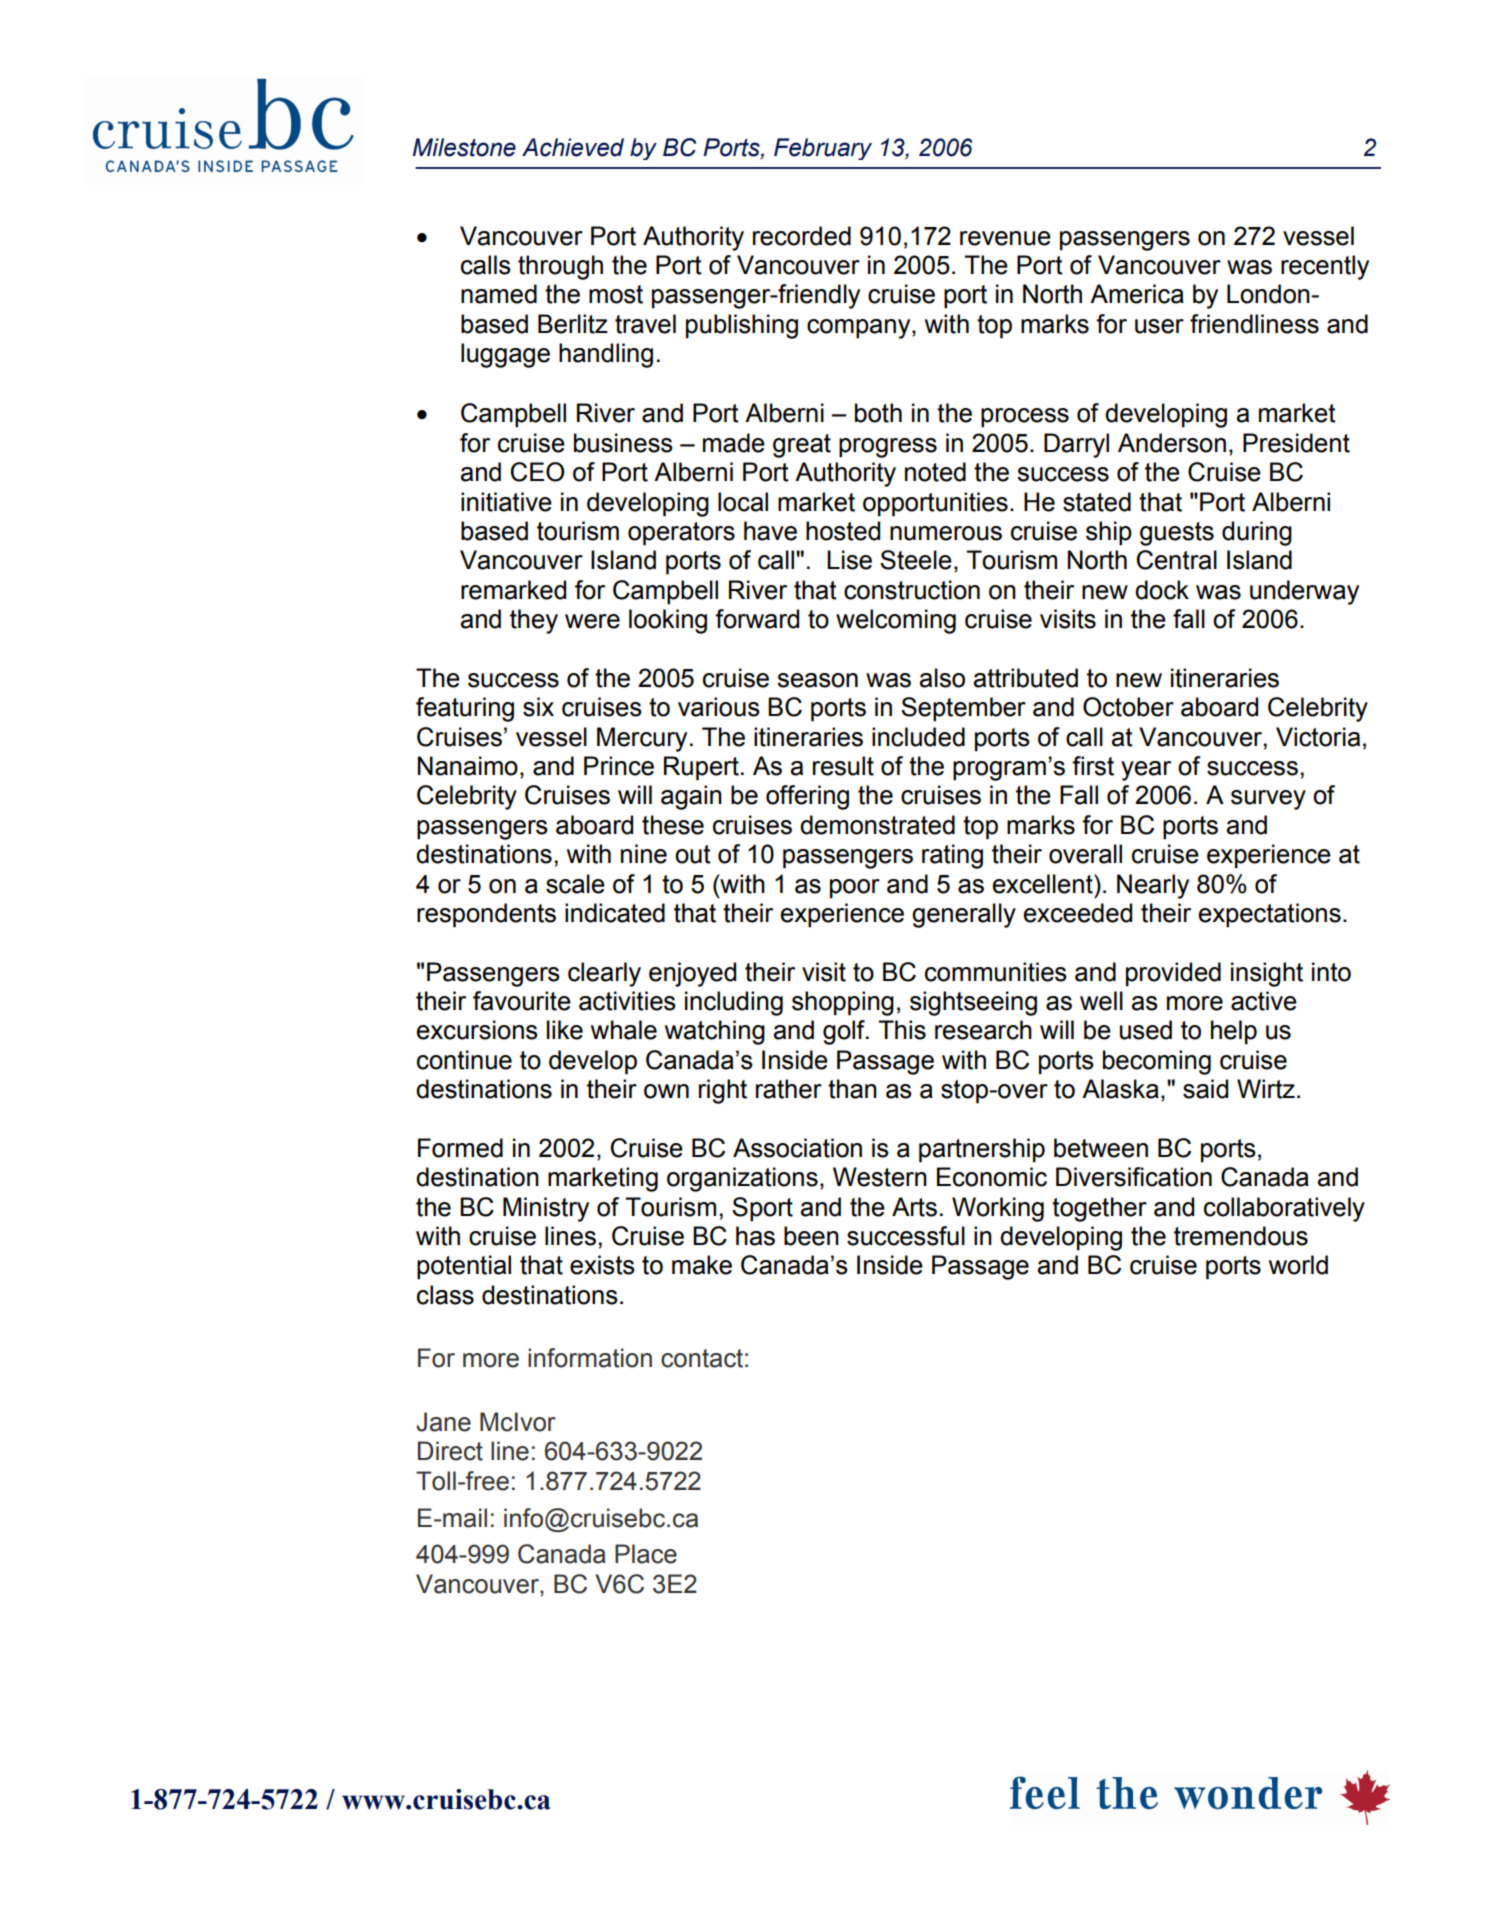 The height and width of the screenshot is (1928, 1490). Describe the element at coordinates (1268, 800) in the screenshot. I see `survey` at that location.
